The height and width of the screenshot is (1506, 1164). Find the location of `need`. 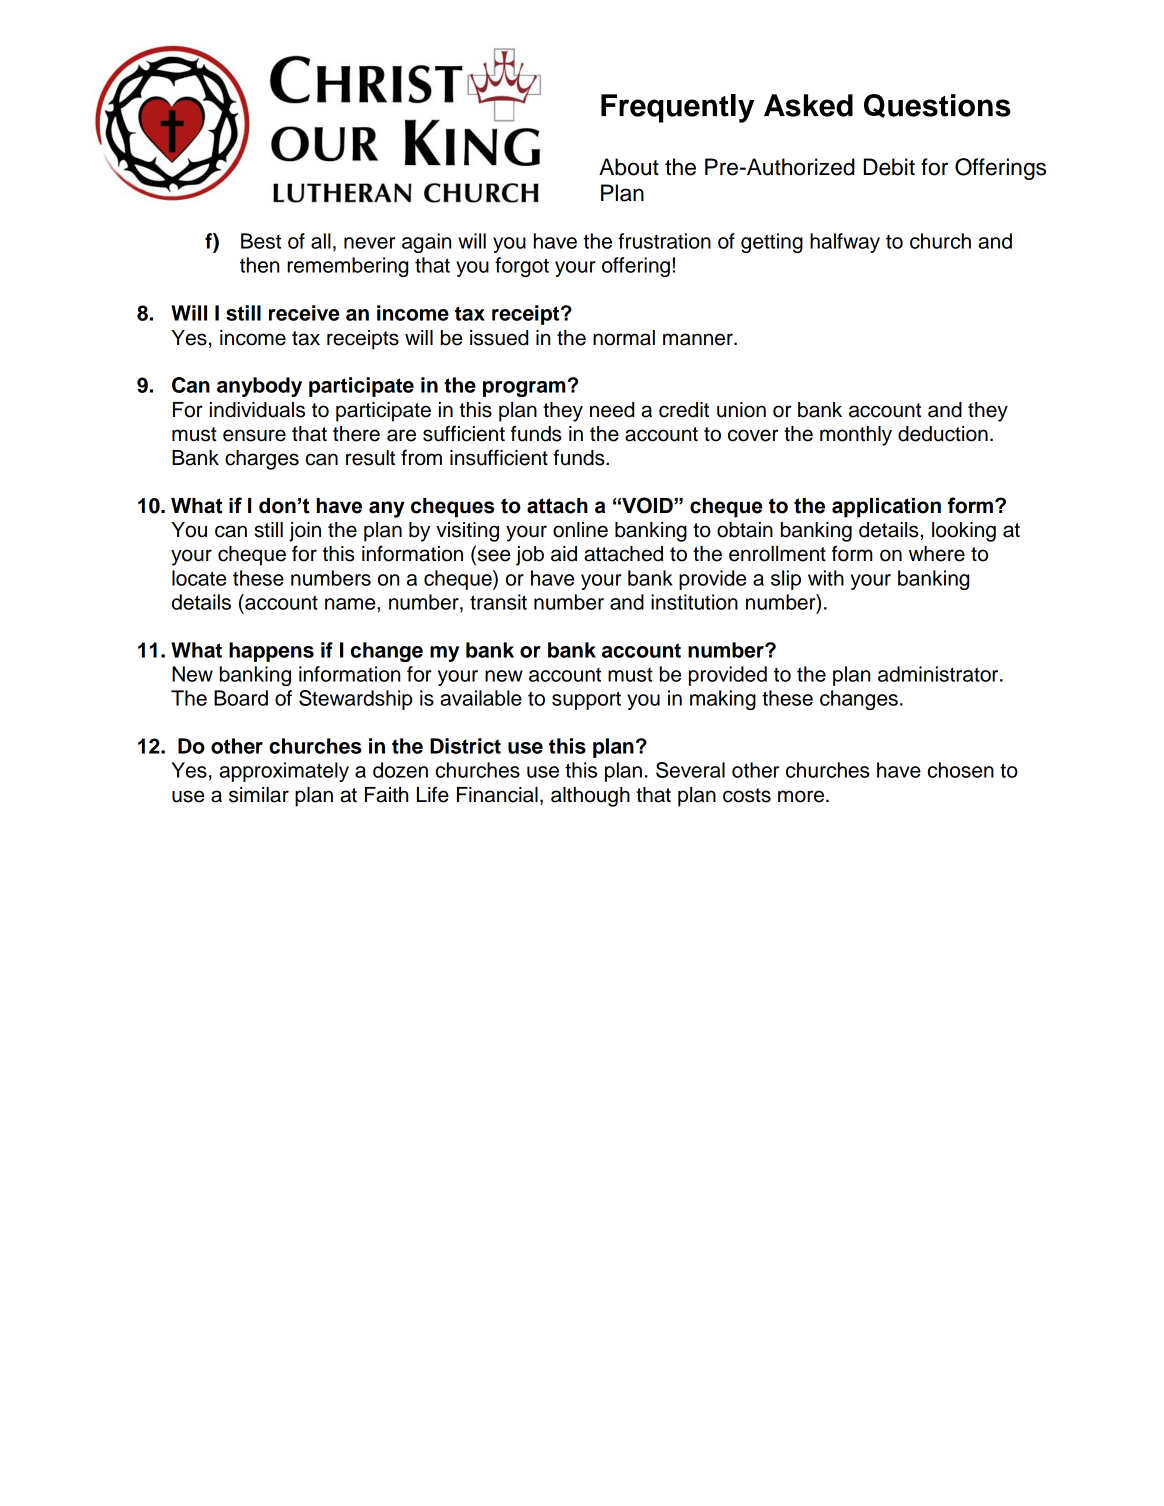

need is located at coordinates (612, 410).
